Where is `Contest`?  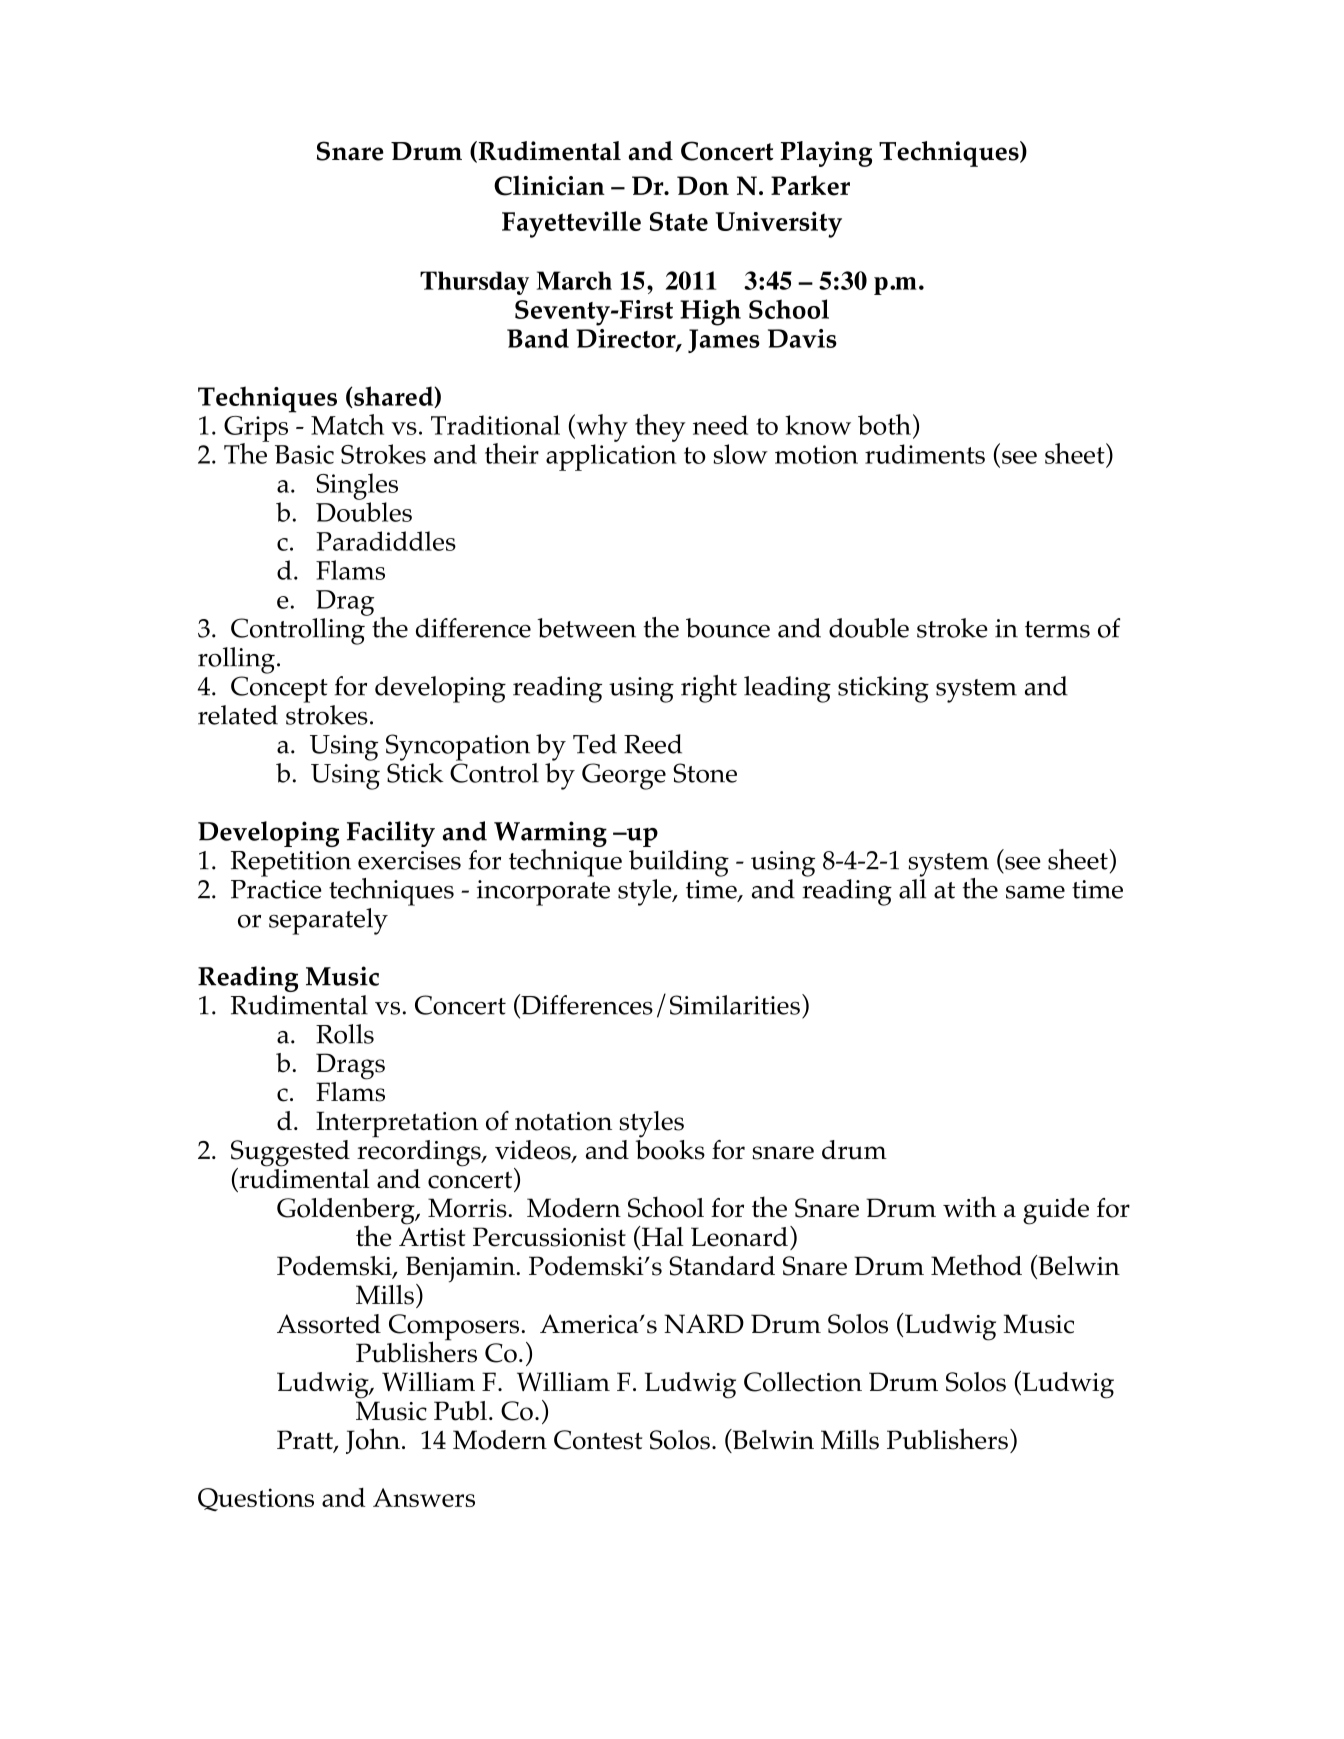 Contest is located at coordinates (598, 1440).
